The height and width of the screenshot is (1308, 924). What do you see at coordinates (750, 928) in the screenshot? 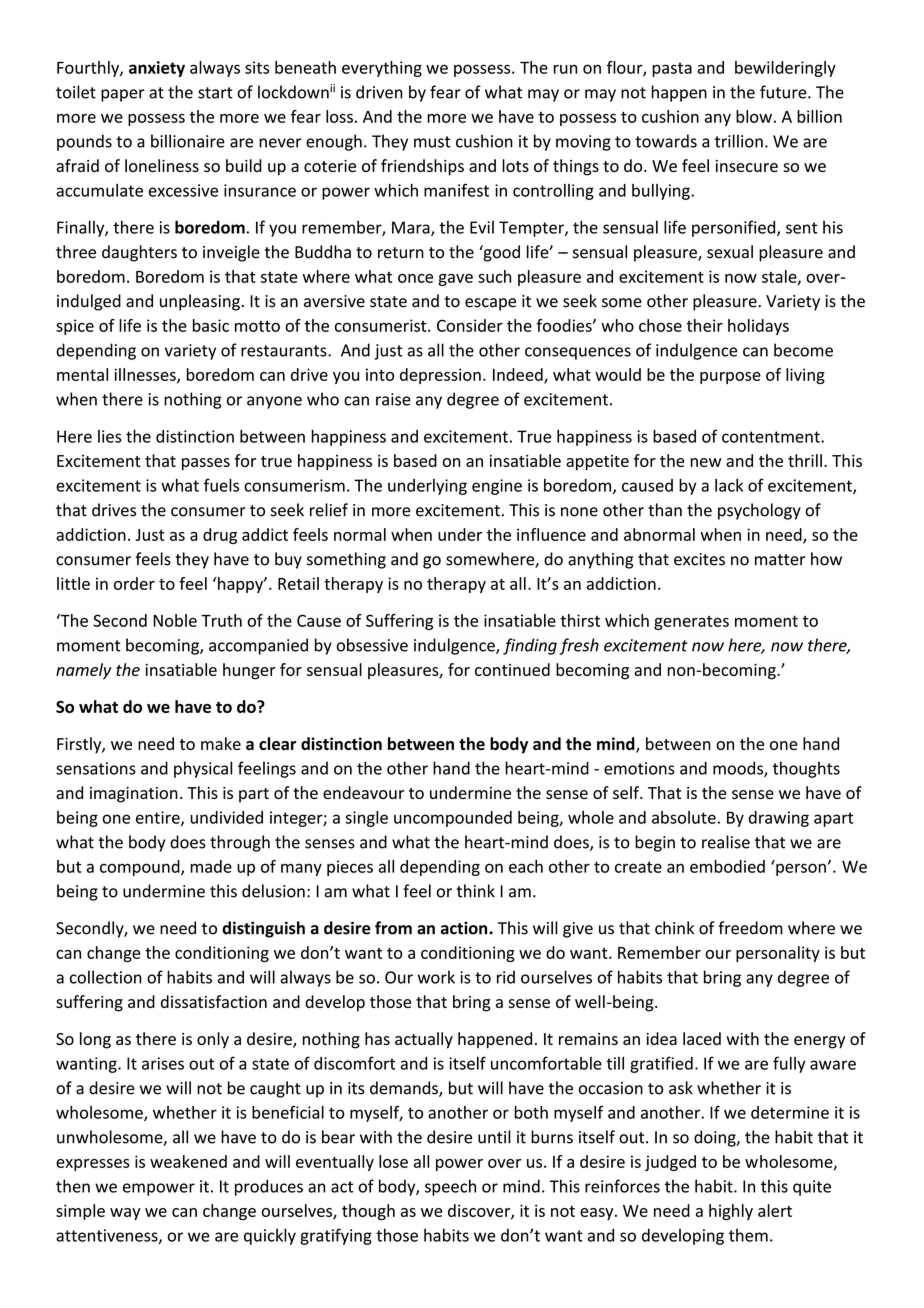
I see `freedom` at bounding box center [750, 928].
